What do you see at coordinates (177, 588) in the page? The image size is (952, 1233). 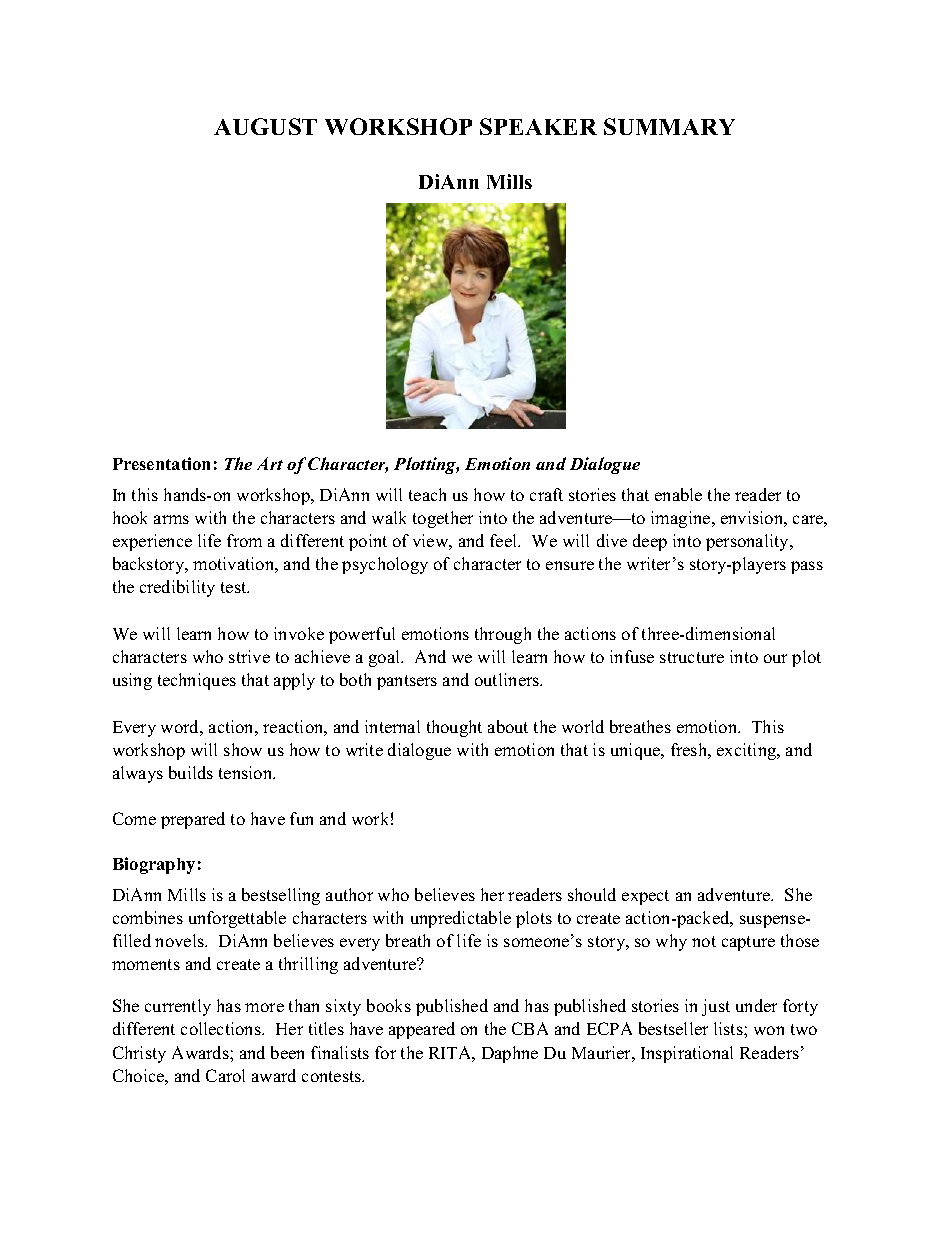 I see `credibility` at bounding box center [177, 588].
